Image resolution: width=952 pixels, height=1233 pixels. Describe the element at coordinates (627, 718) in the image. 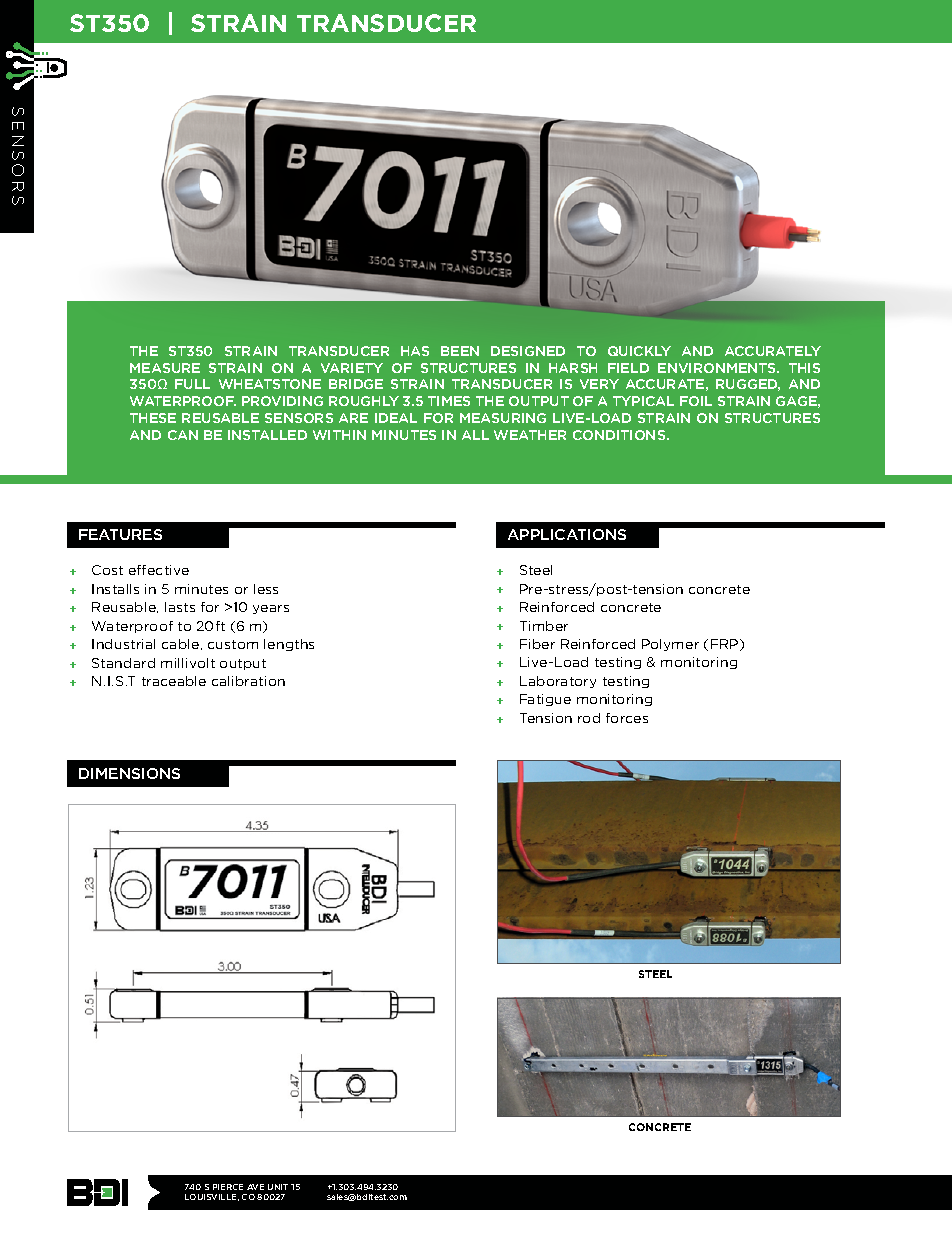

I see `forces` at that location.
